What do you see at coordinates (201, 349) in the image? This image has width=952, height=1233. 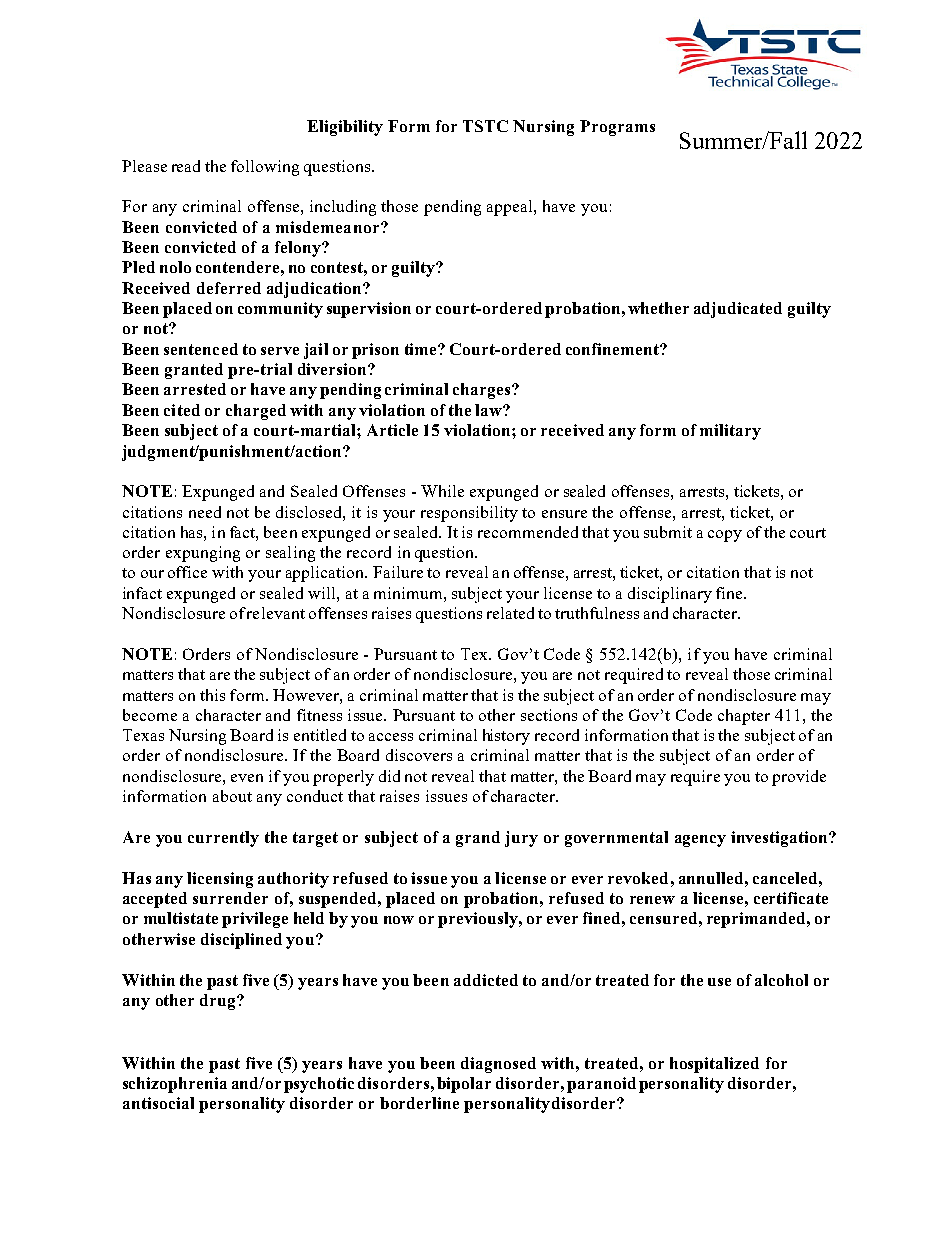 I see `sentenced` at bounding box center [201, 349].
